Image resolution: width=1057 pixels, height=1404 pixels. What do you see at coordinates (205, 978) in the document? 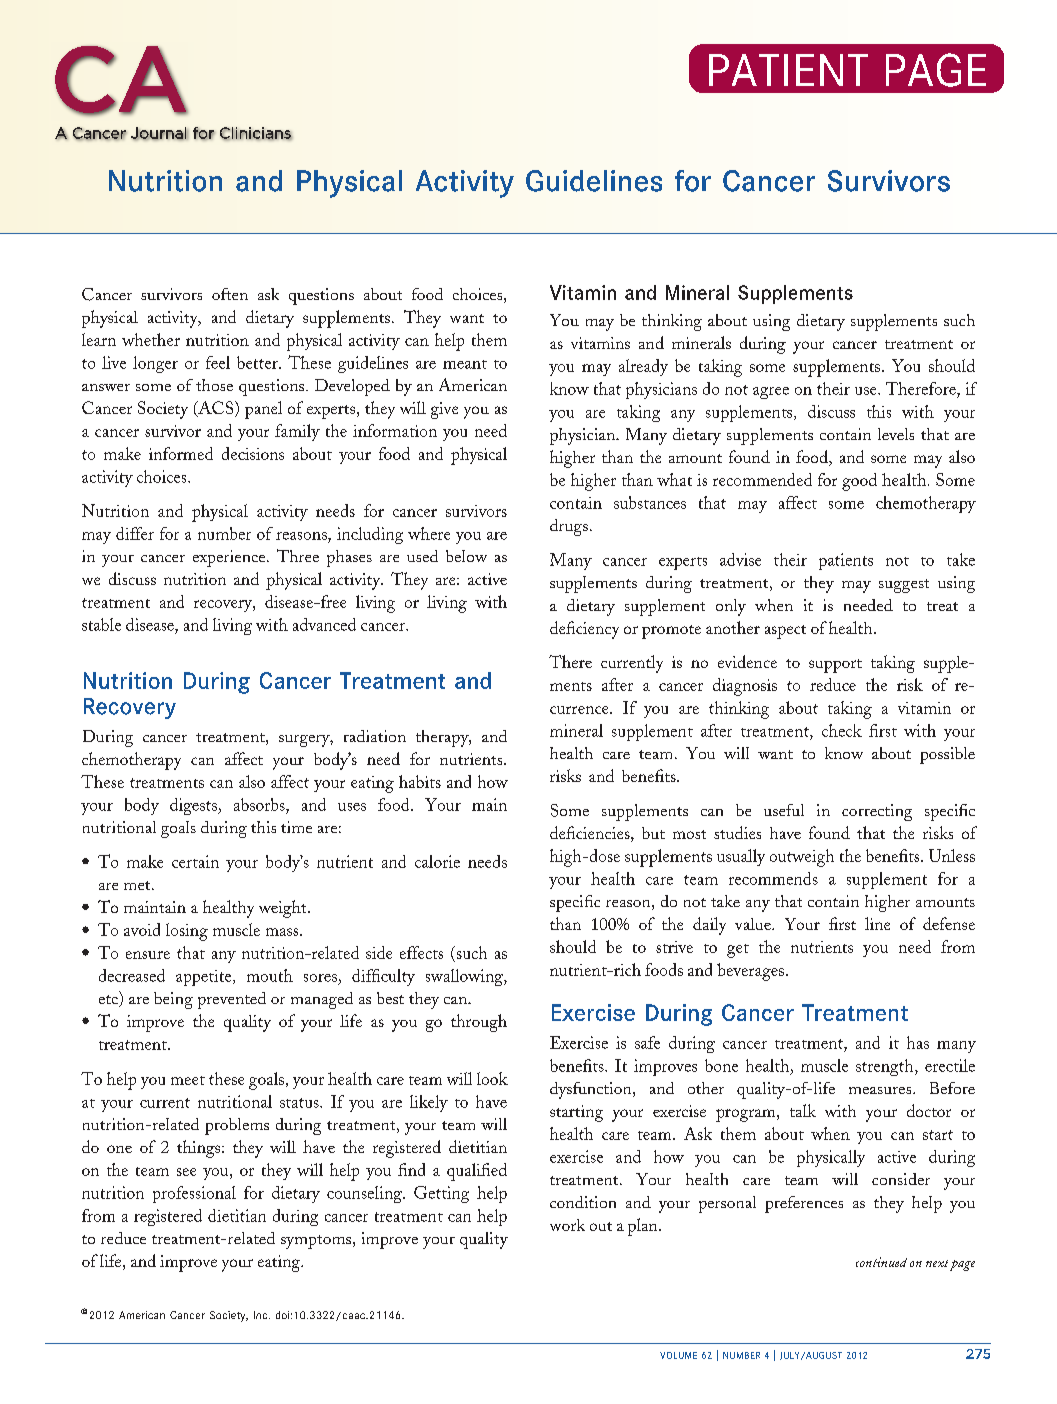
I see `appetite` at bounding box center [205, 978].
